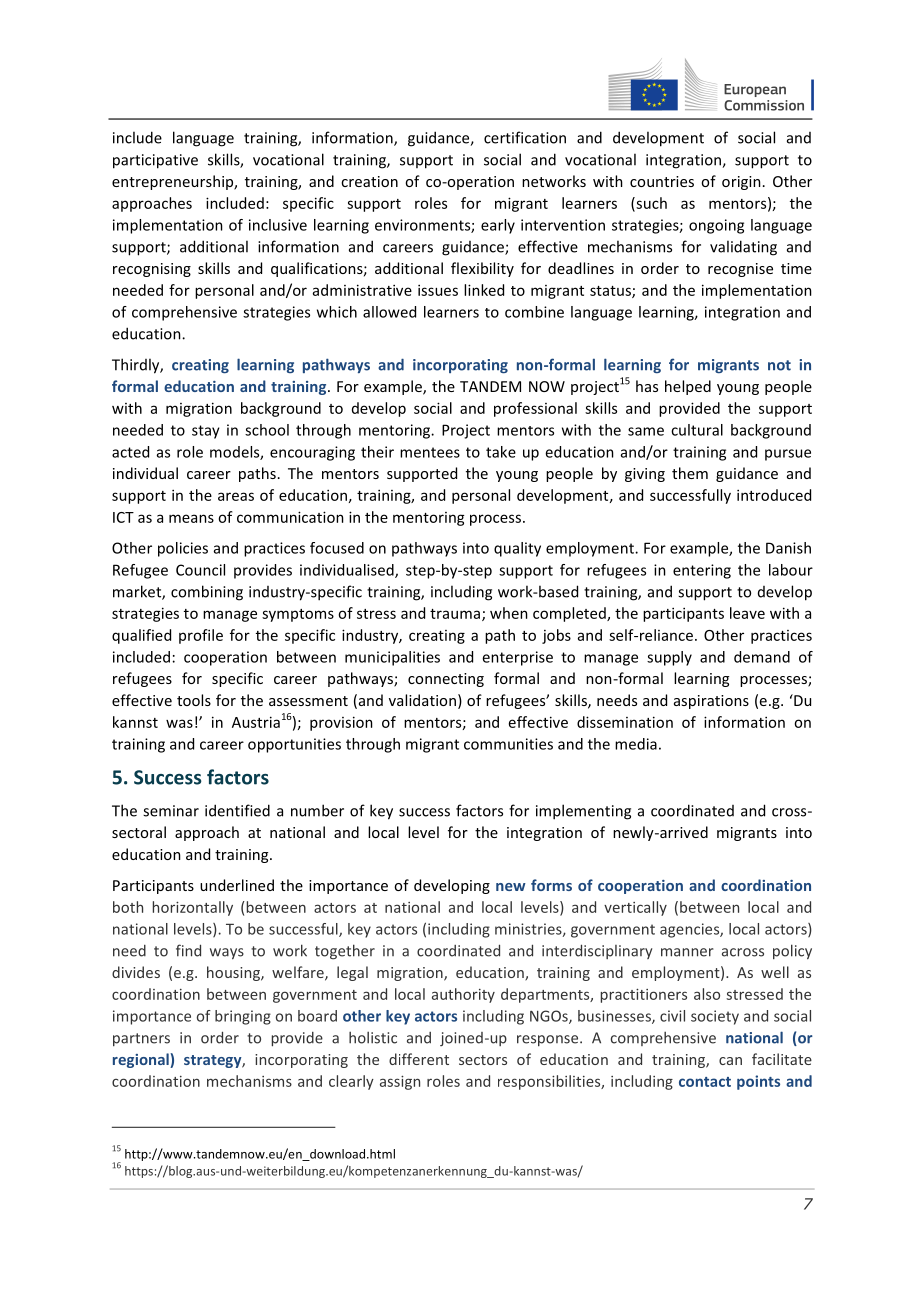 This screenshot has width=924, height=1308. I want to click on certification, so click(525, 137).
